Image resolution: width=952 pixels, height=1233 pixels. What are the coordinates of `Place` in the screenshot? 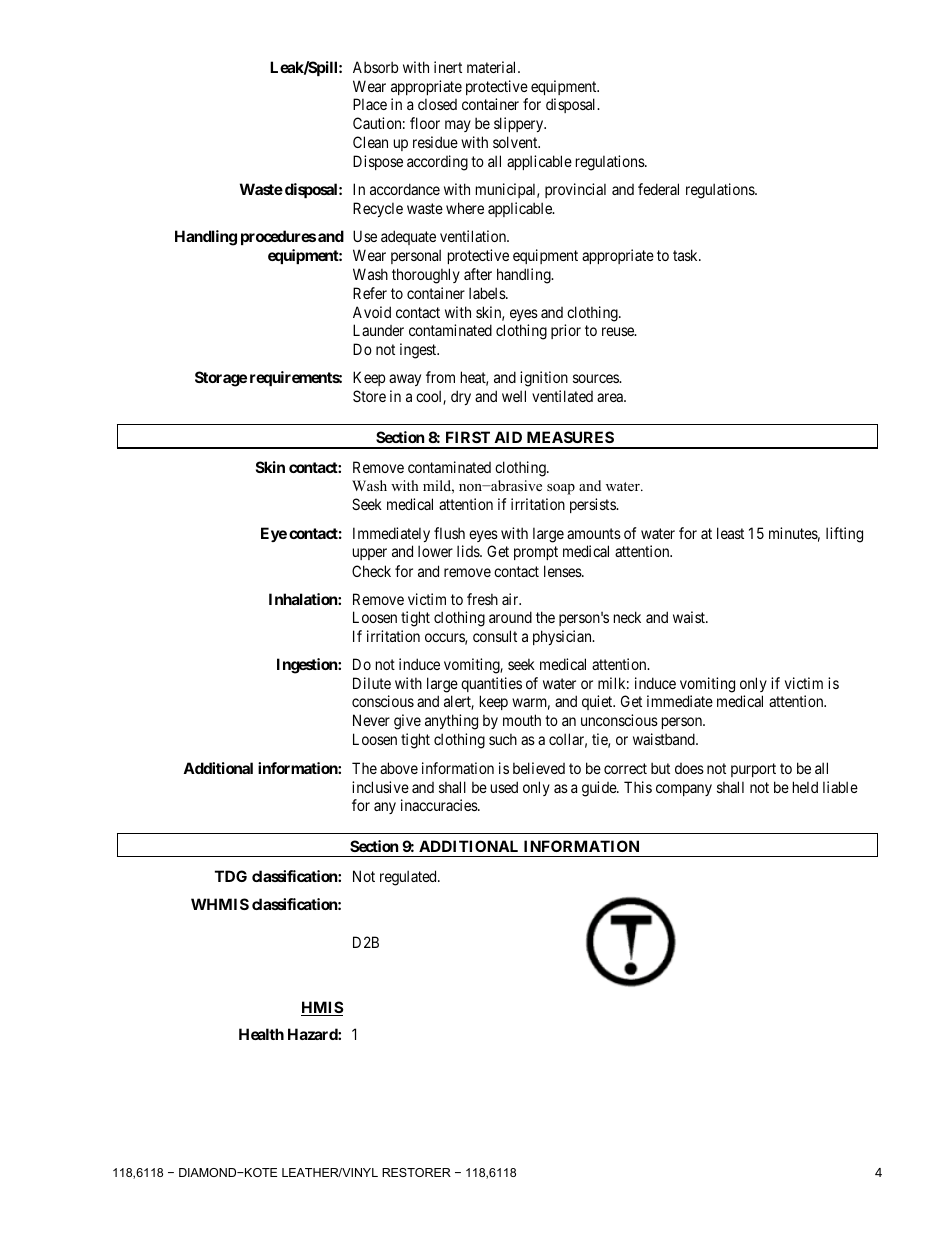 It's located at (370, 104).
